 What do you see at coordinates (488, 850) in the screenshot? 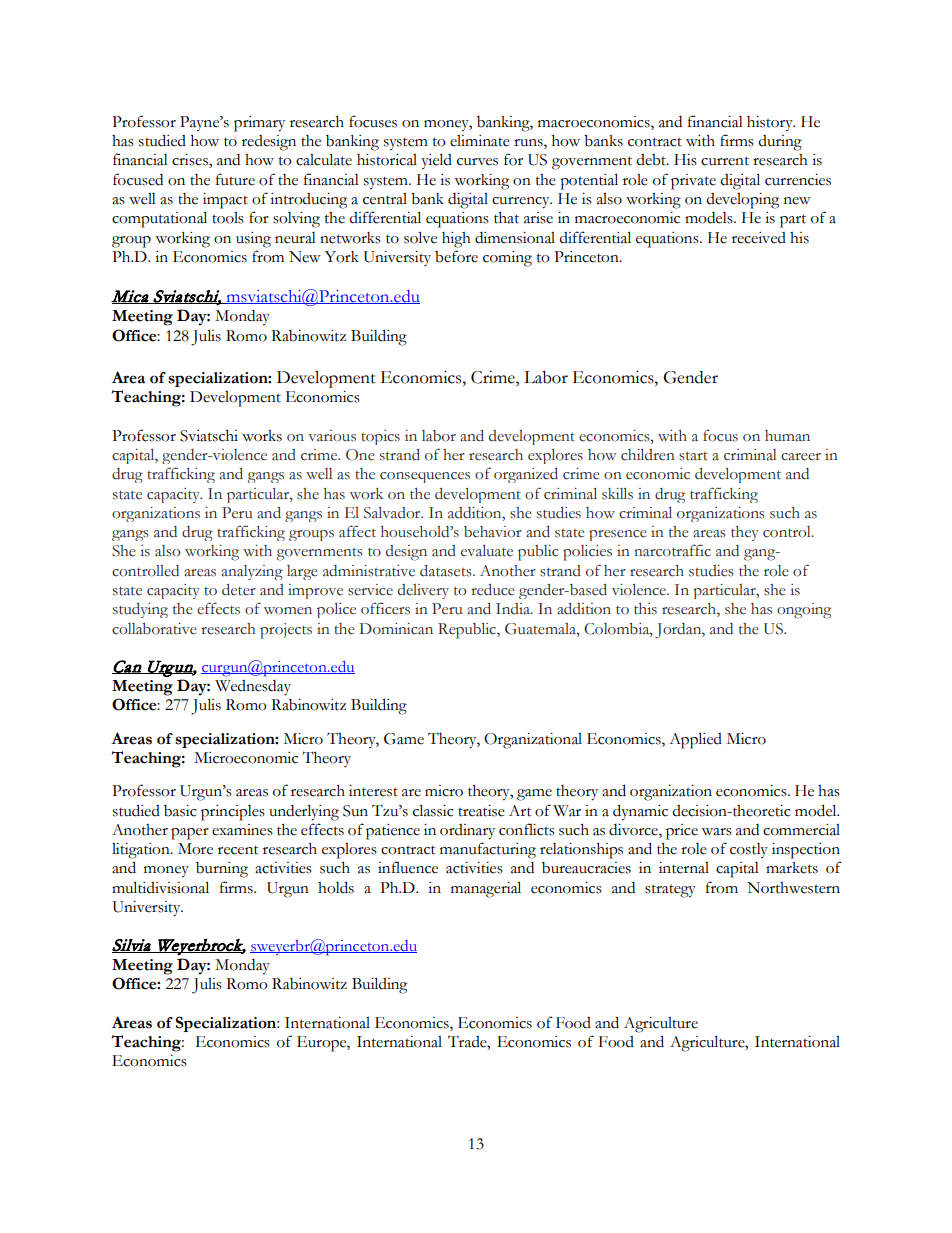
I see `manufacturing` at bounding box center [488, 850].
